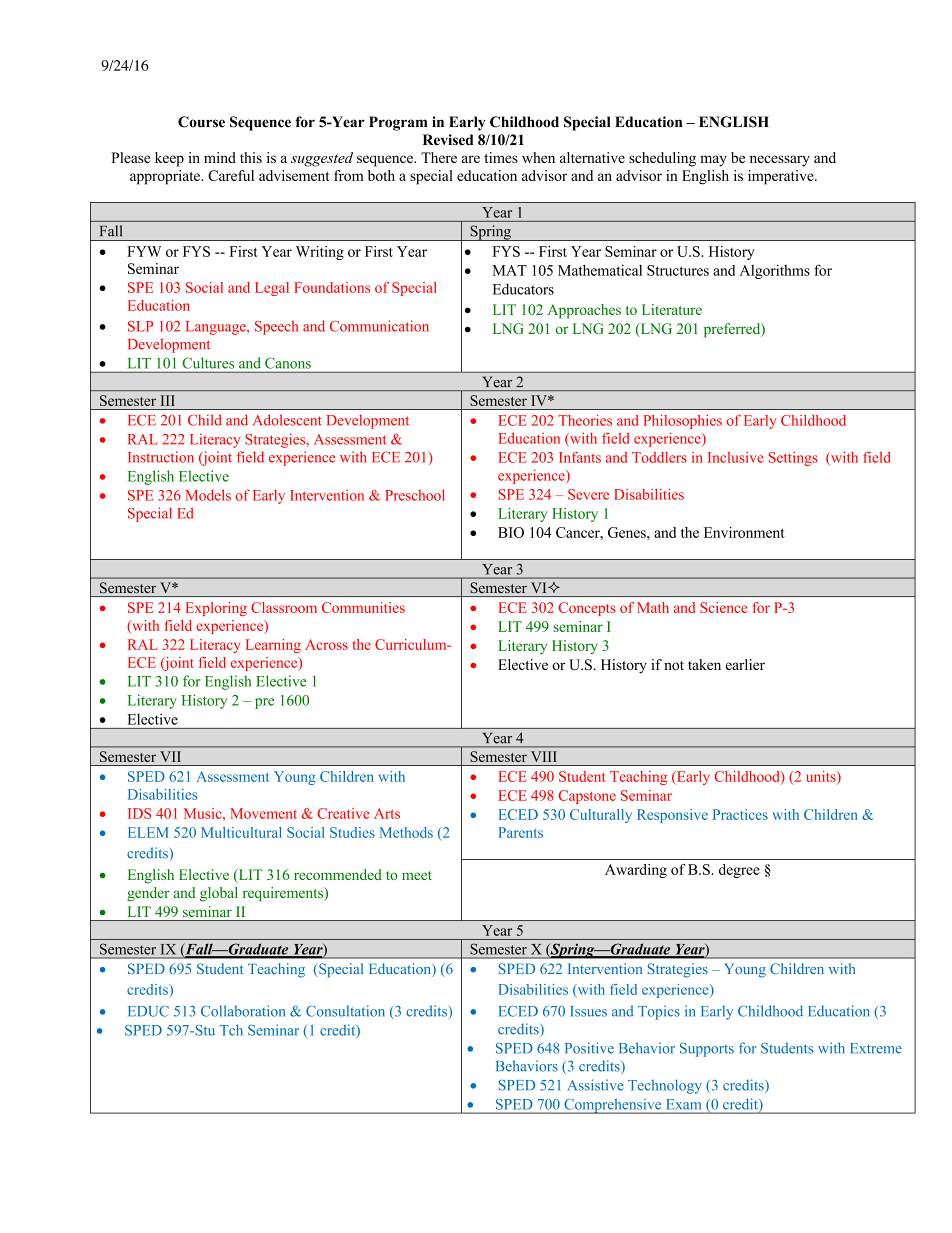 This page has width=952, height=1233. What do you see at coordinates (216, 609) in the page?
I see `Exploring` at bounding box center [216, 609].
